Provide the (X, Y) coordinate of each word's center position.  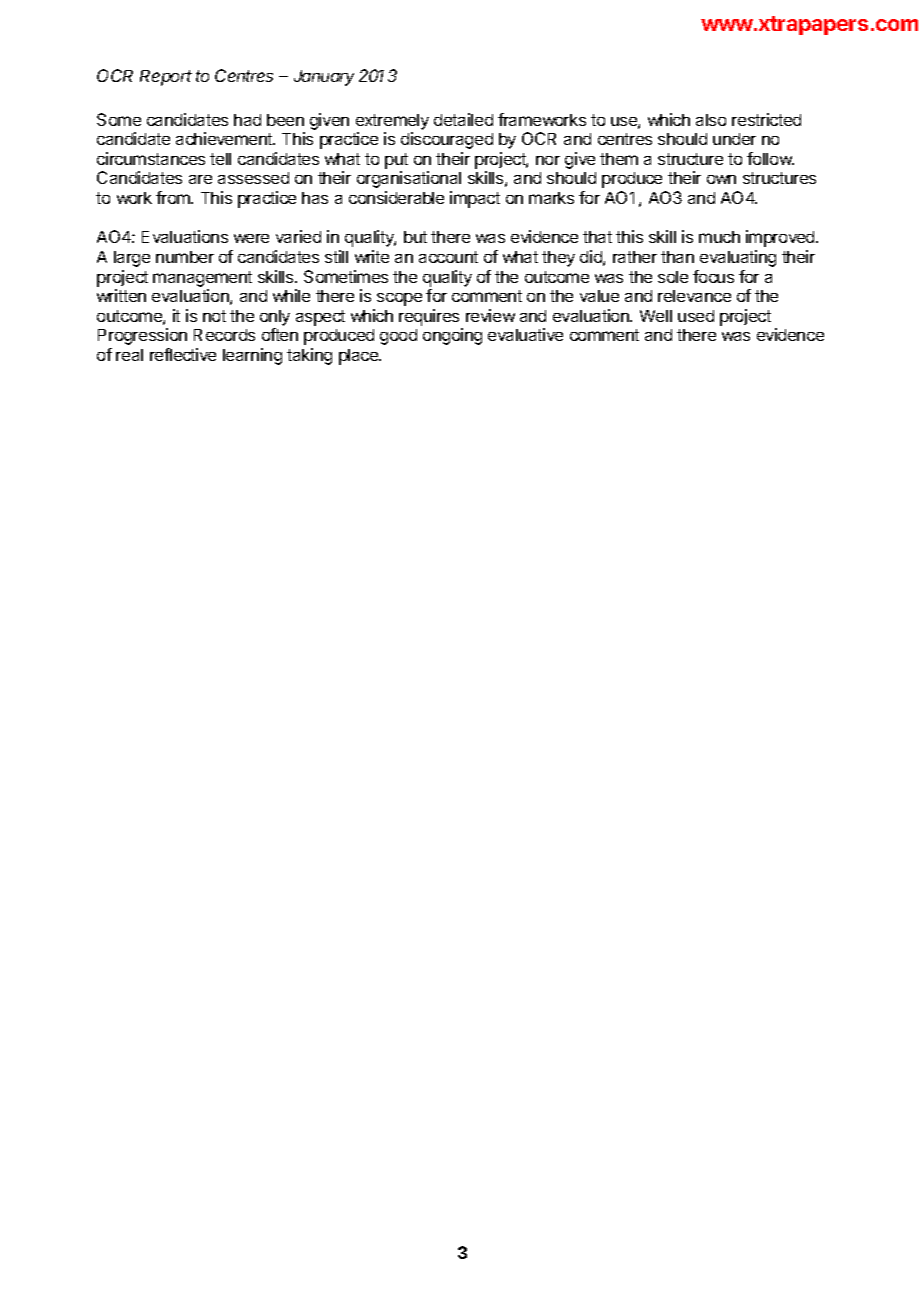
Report (166, 78)
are (200, 179)
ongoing (452, 336)
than (677, 257)
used (696, 316)
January (324, 78)
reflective (183, 354)
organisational (409, 179)
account (448, 257)
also (711, 120)
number (185, 257)
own (721, 179)
